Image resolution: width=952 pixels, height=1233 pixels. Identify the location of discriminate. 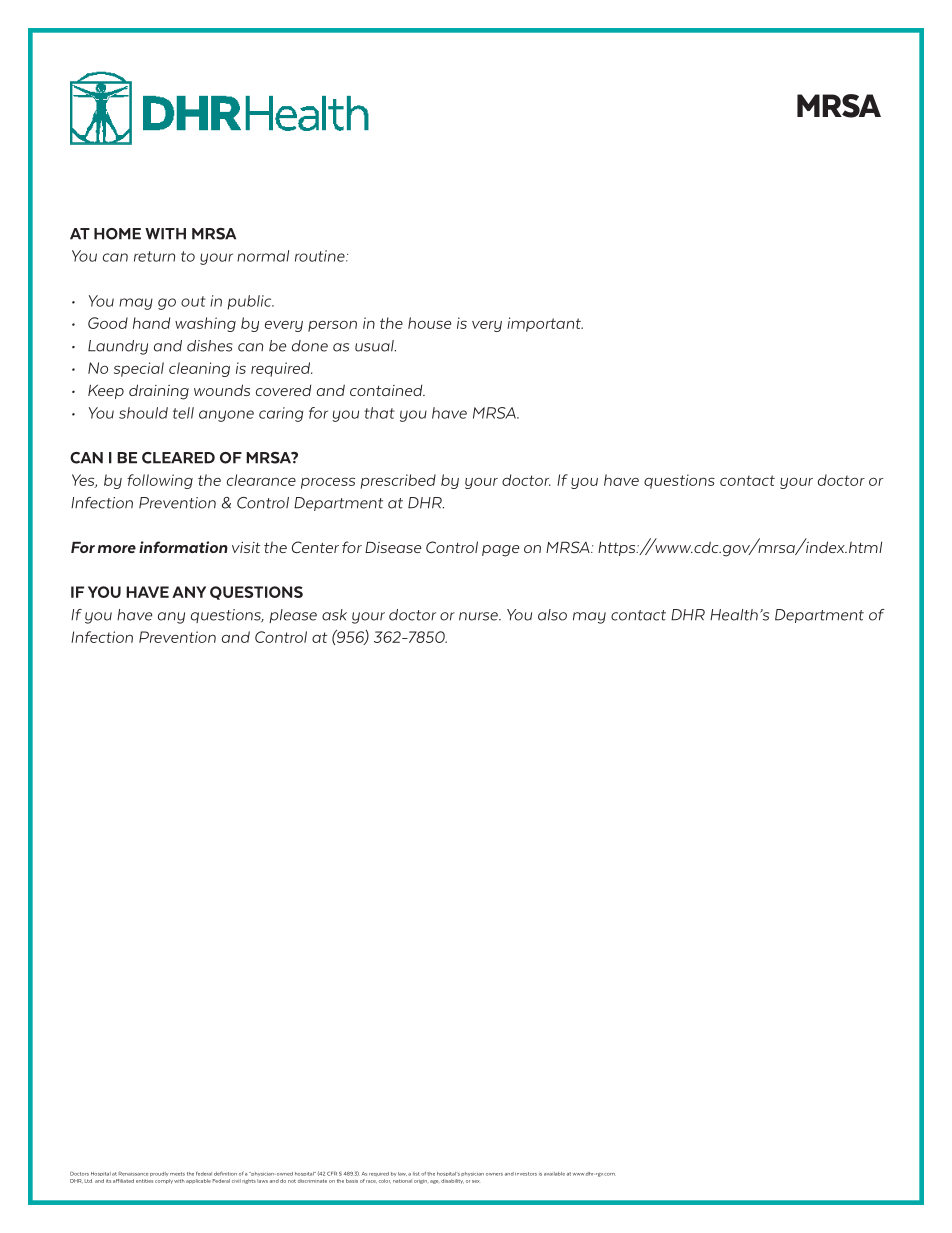
(312, 1181).
